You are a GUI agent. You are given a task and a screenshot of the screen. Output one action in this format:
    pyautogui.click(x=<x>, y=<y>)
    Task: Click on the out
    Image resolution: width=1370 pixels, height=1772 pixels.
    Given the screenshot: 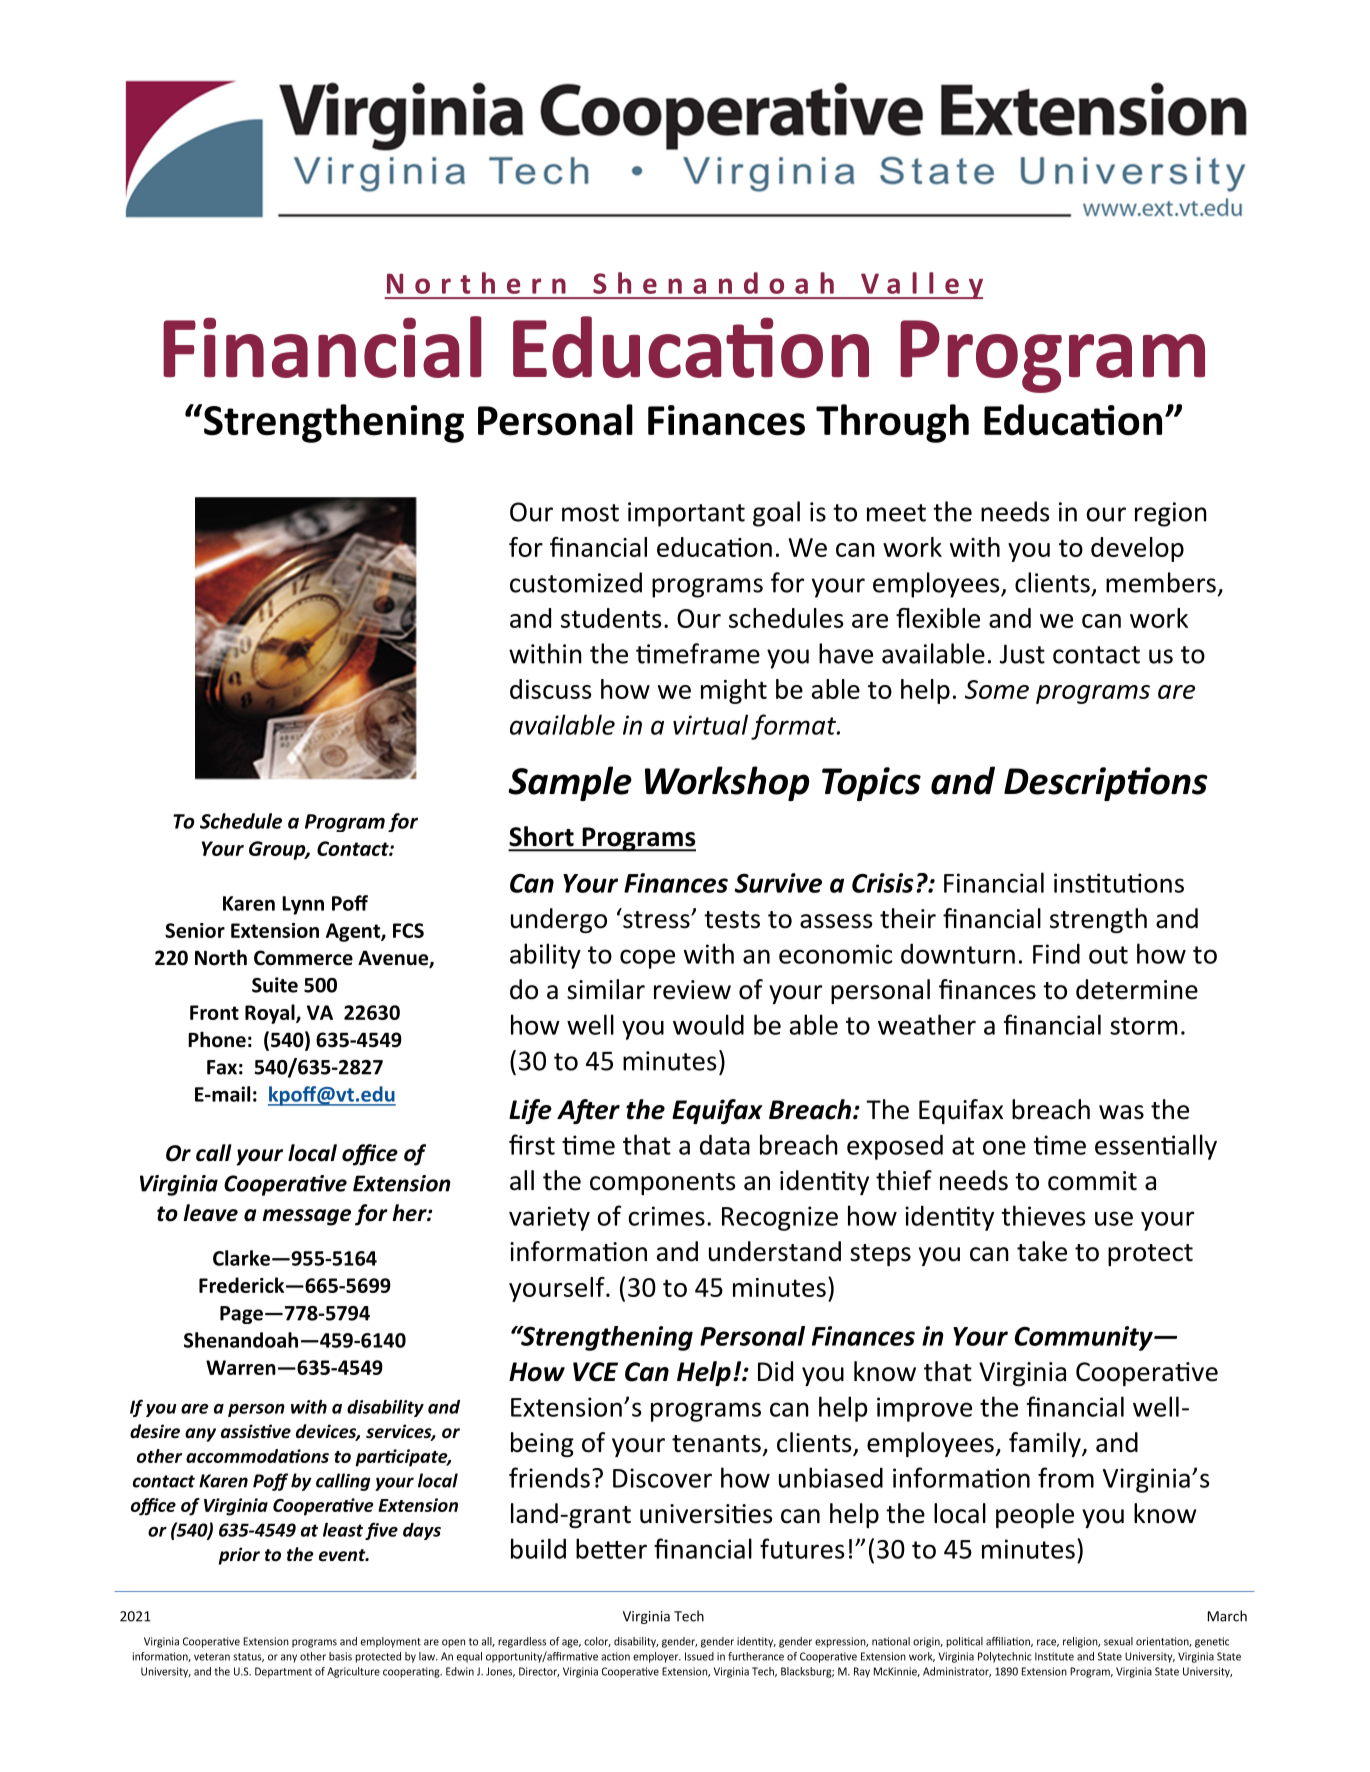 What is the action you would take?
    pyautogui.click(x=1108, y=955)
